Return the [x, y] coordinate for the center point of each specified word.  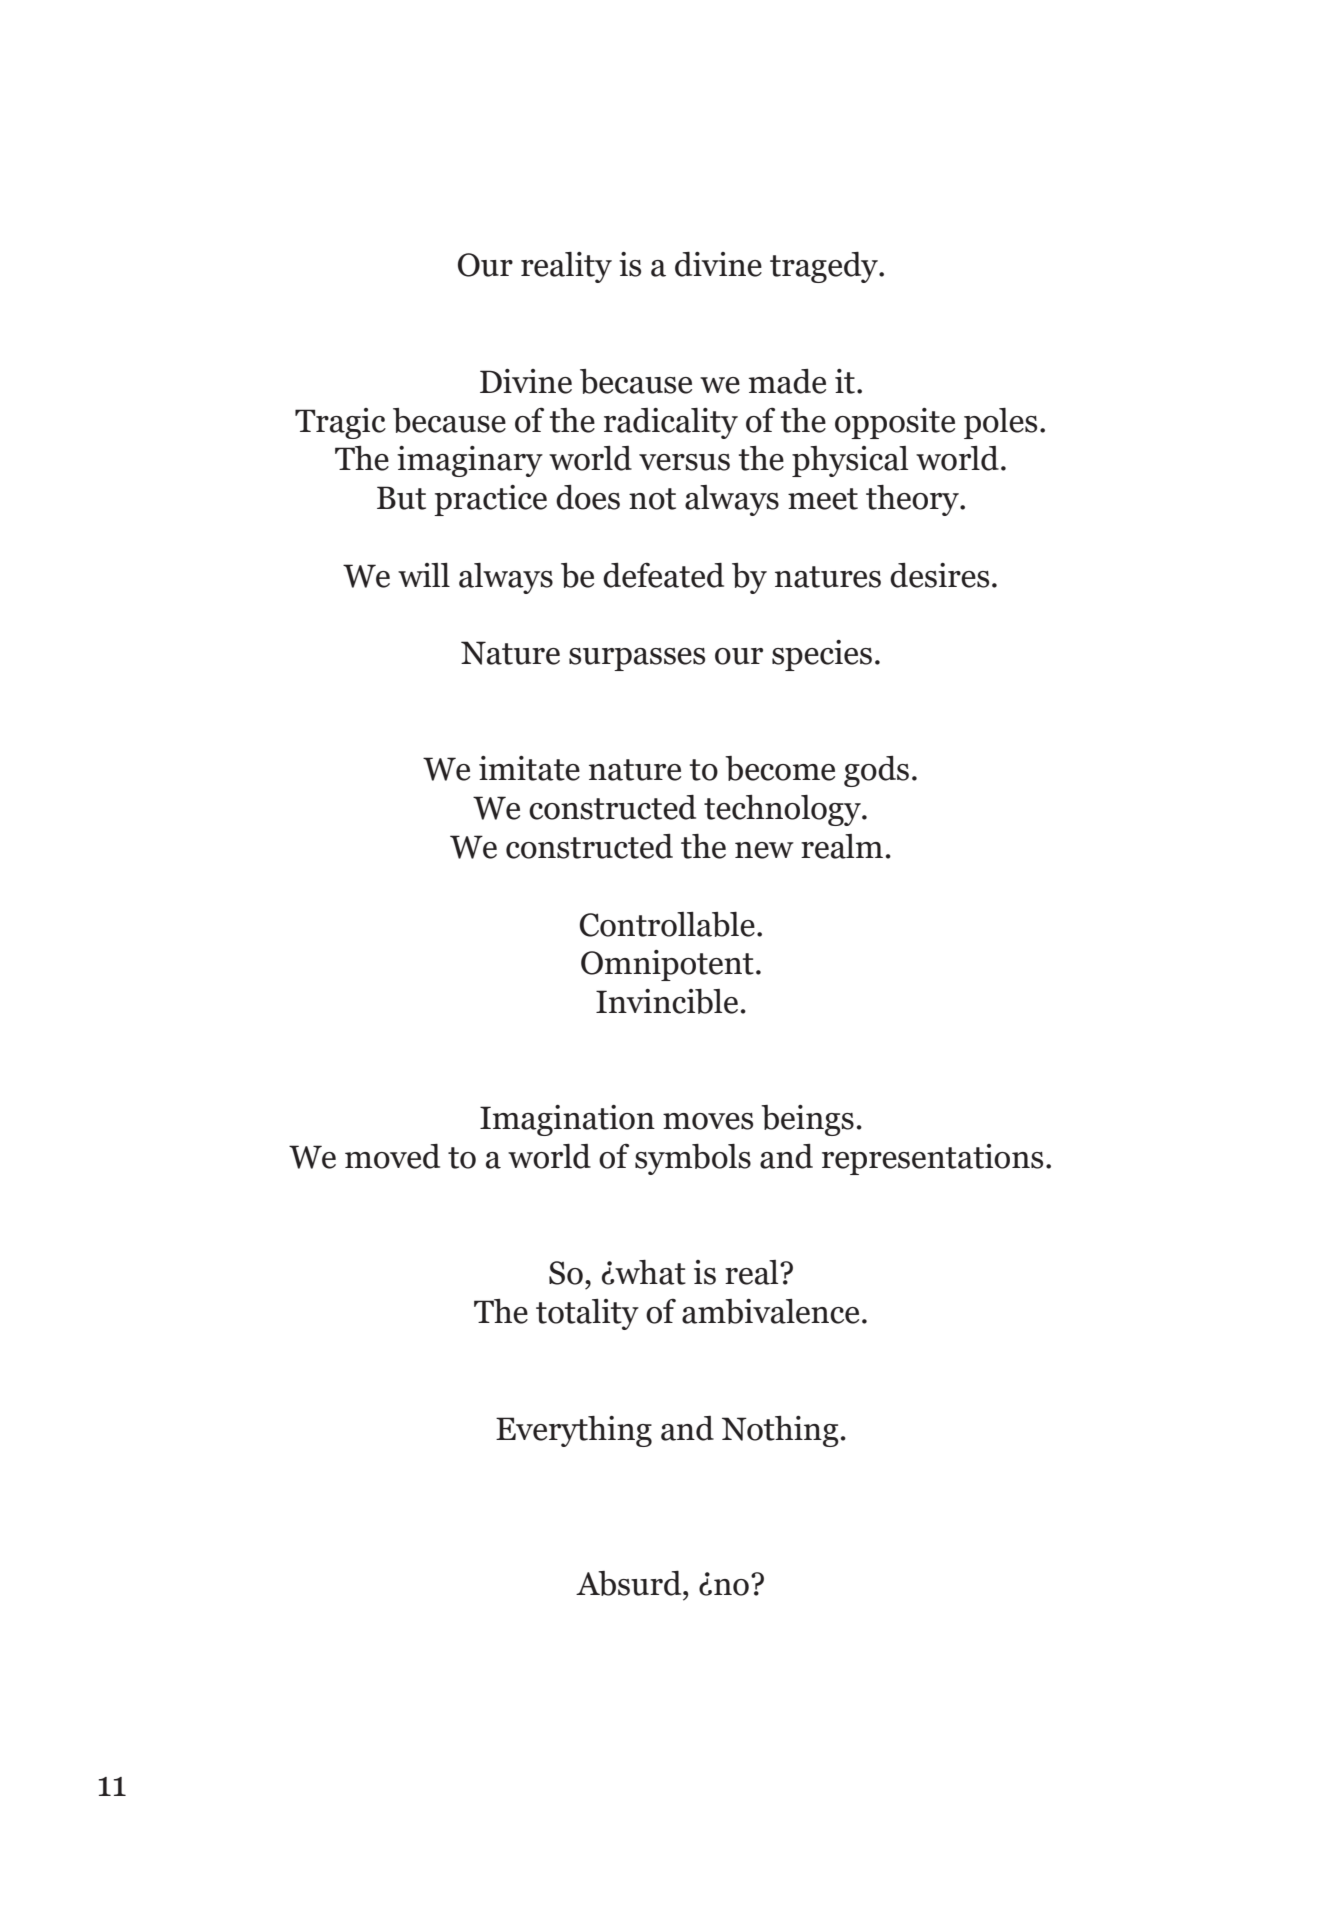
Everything [574, 1431]
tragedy [825, 267]
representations [932, 1159]
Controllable [667, 924]
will [424, 575]
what [649, 1272]
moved [392, 1156]
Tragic [340, 423]
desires [939, 575]
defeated [663, 575]
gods [876, 771]
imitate [529, 768]
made [787, 381]
